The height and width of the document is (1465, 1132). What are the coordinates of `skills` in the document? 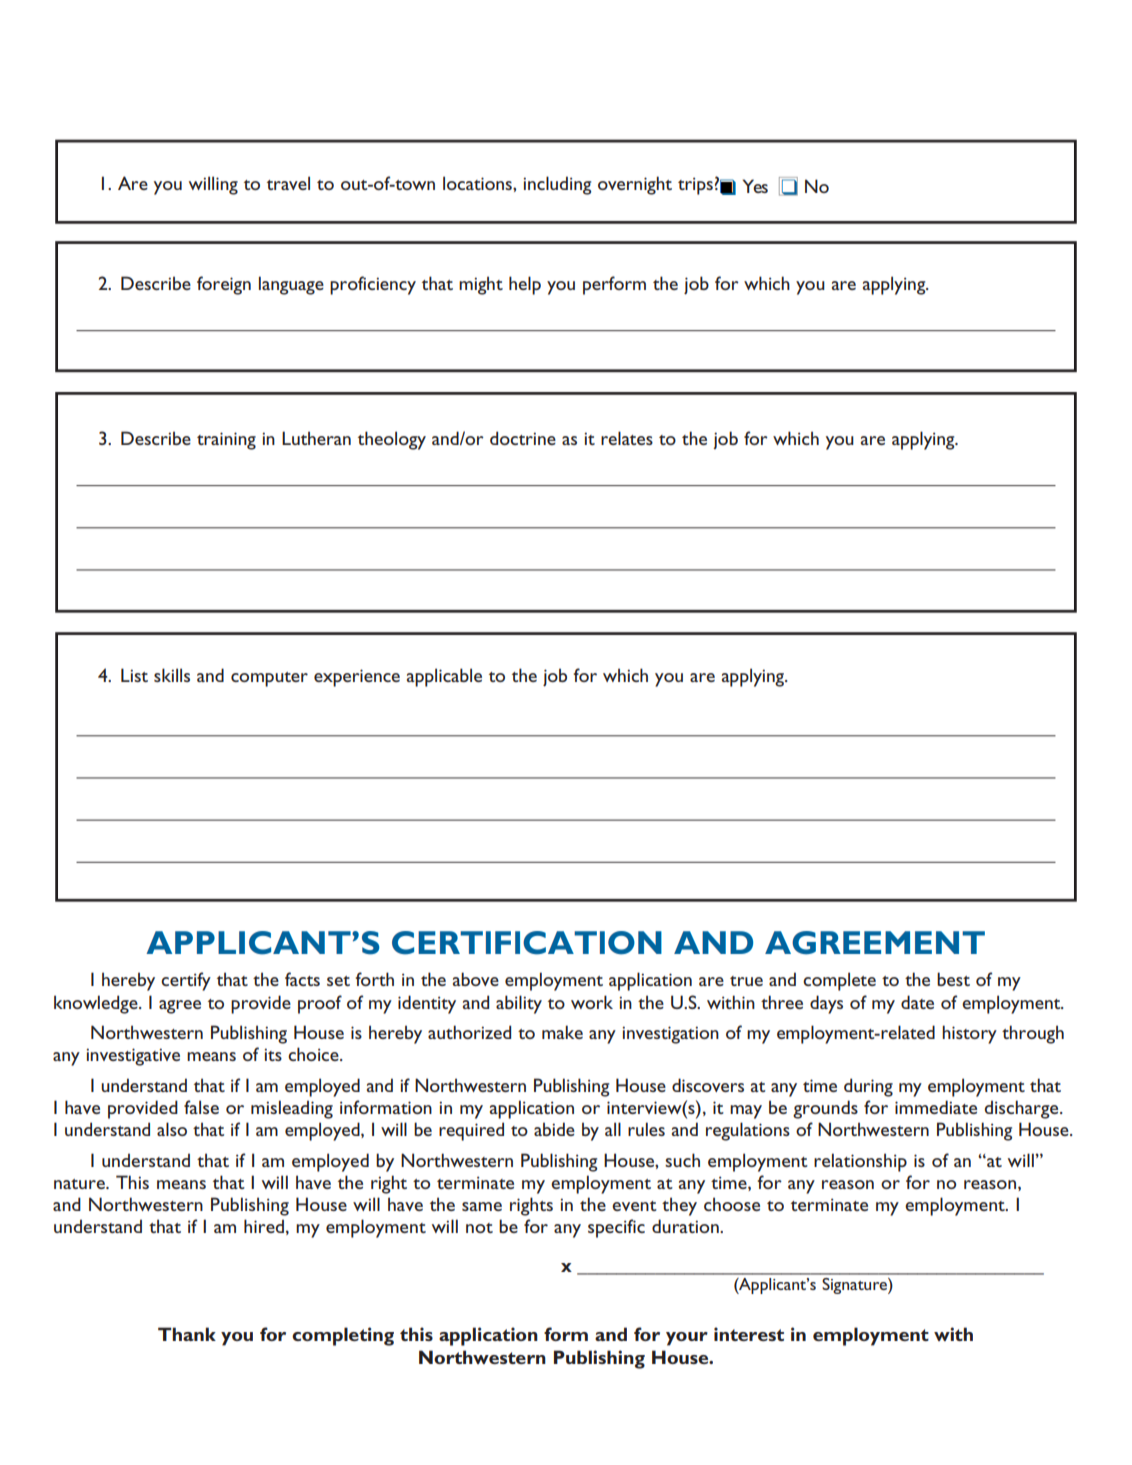 It's located at (172, 675).
